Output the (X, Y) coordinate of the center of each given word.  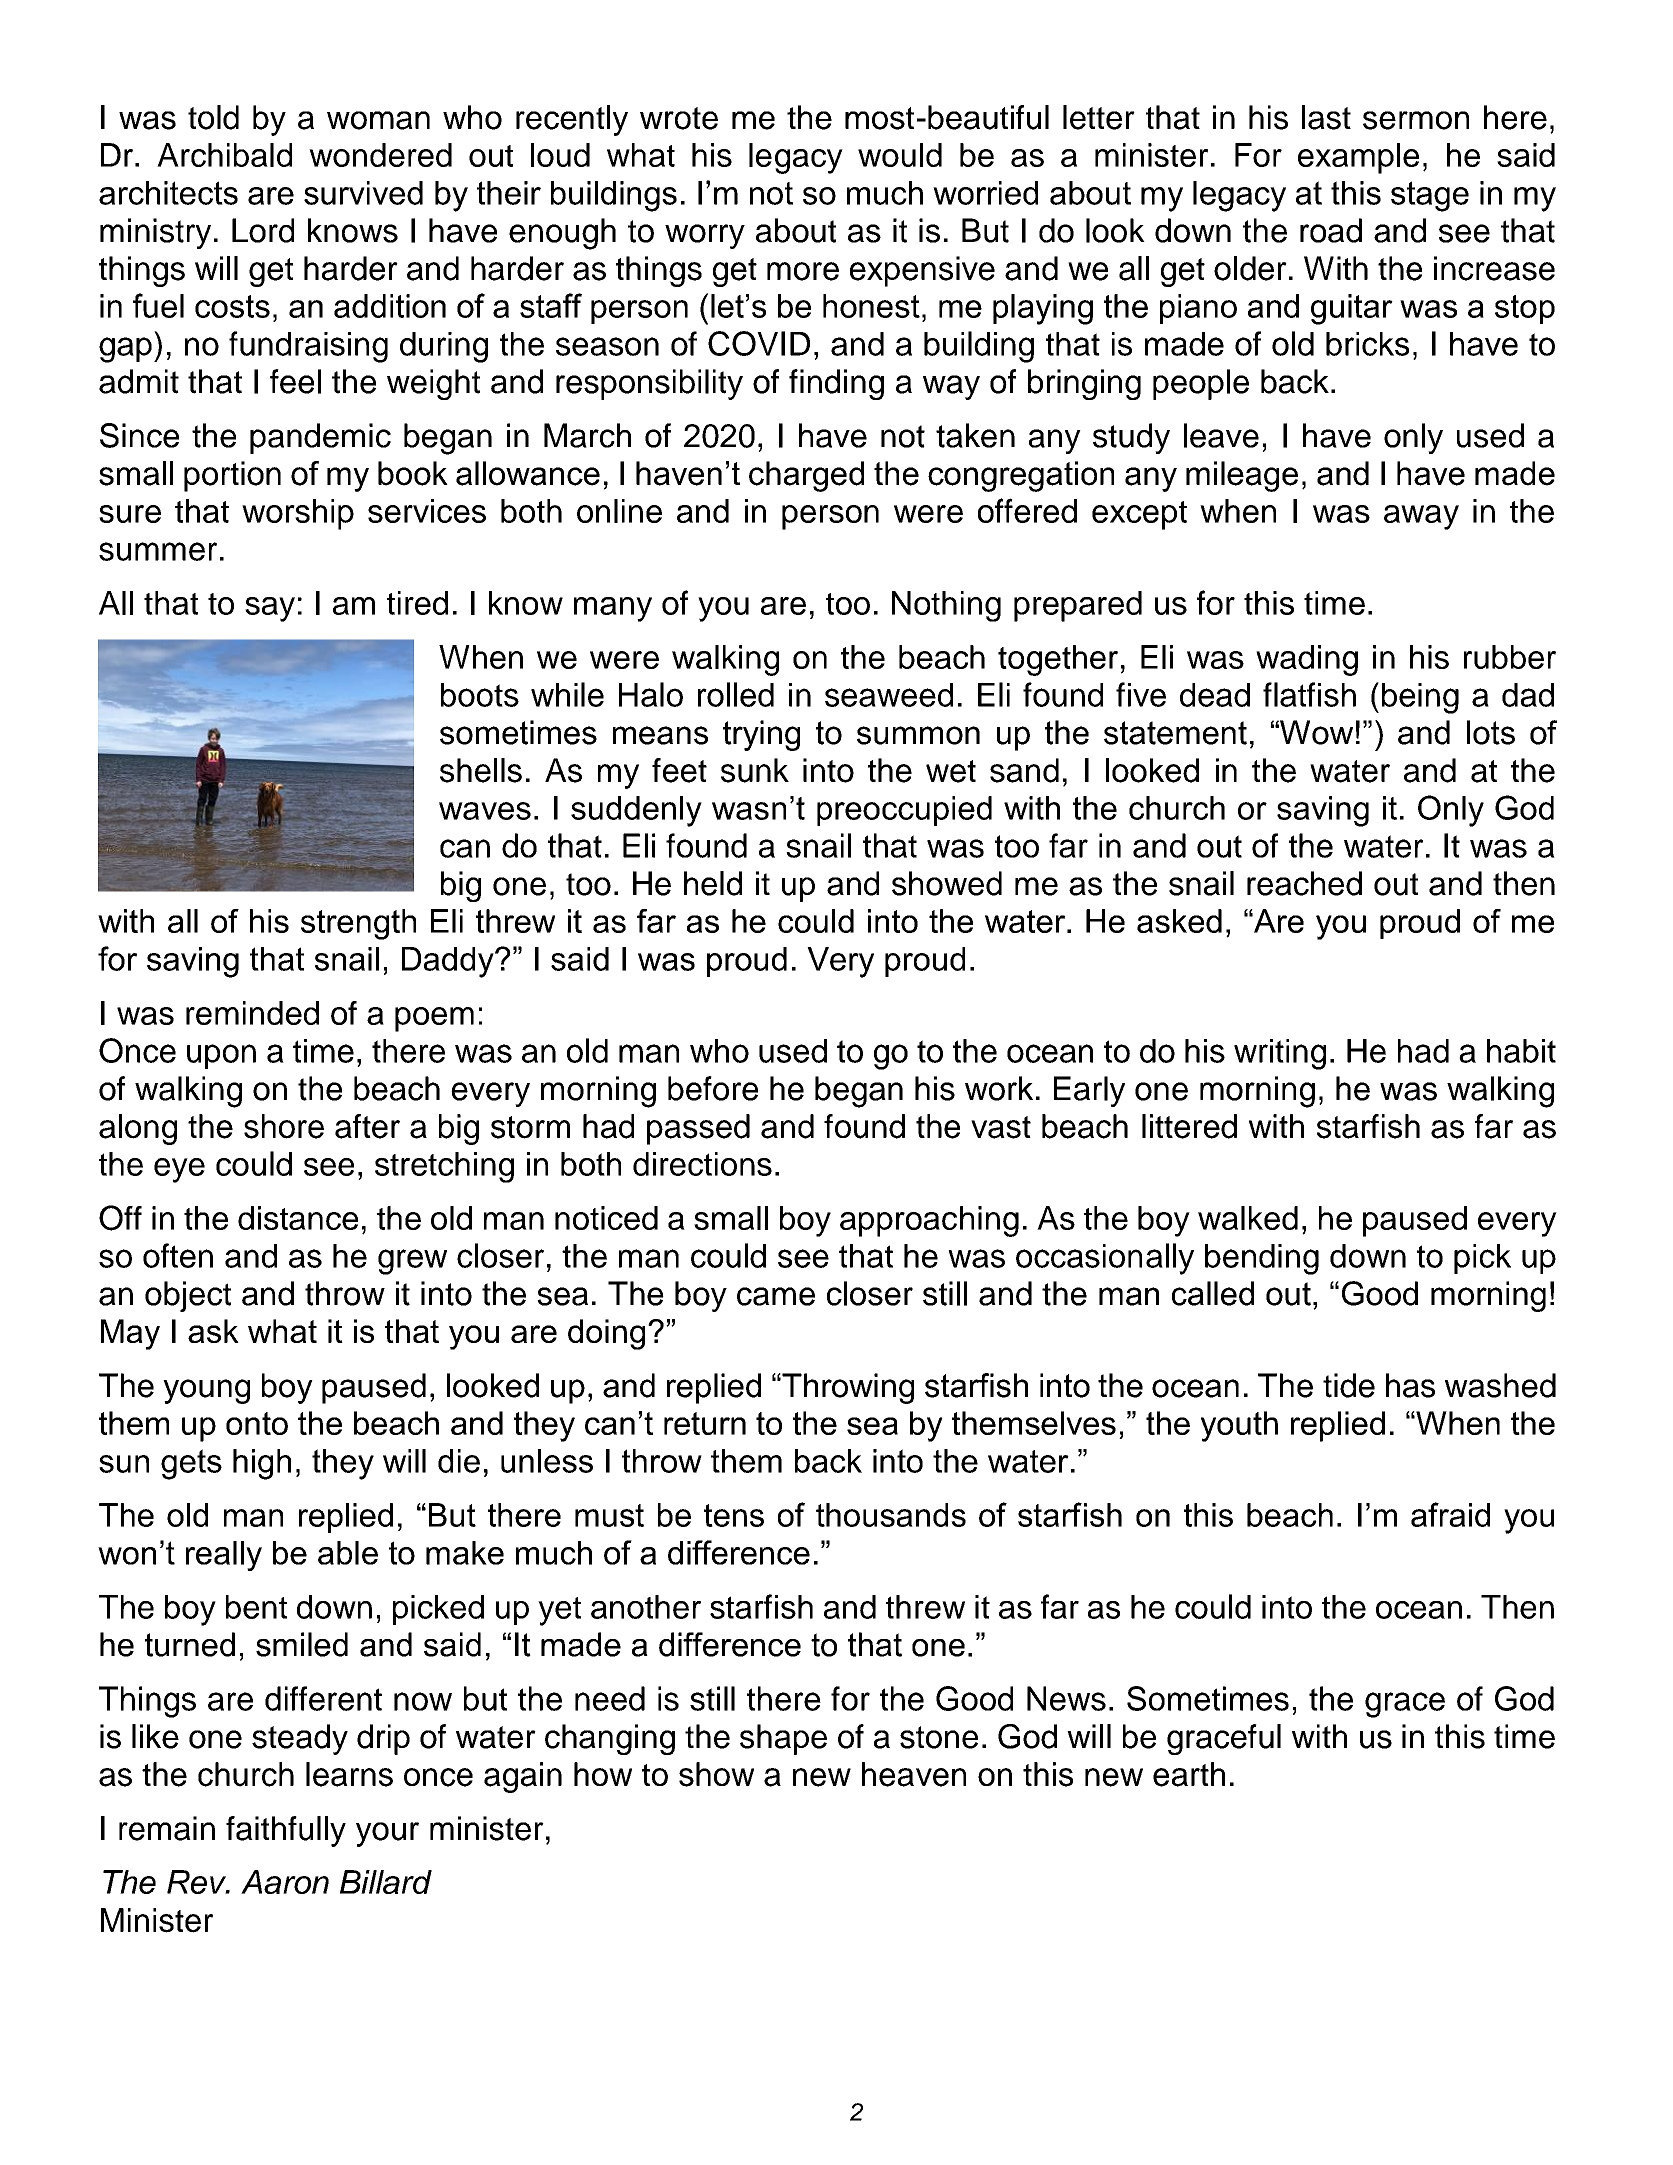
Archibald (224, 155)
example (1358, 158)
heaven (914, 1774)
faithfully (286, 1831)
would (900, 155)
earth (1189, 1774)
